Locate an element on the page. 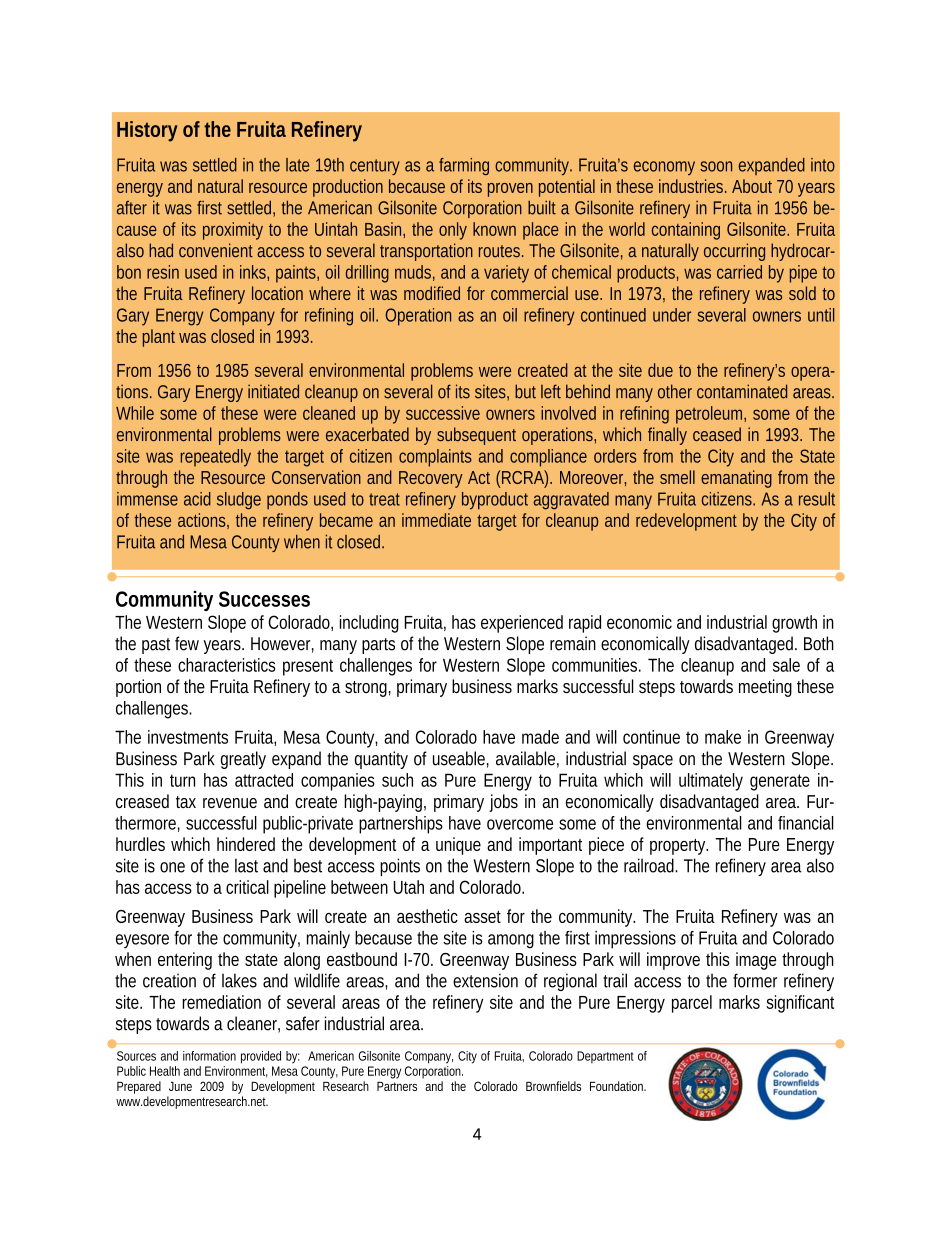 Image resolution: width=952 pixels, height=1233 pixels. jobs is located at coordinates (503, 803).
